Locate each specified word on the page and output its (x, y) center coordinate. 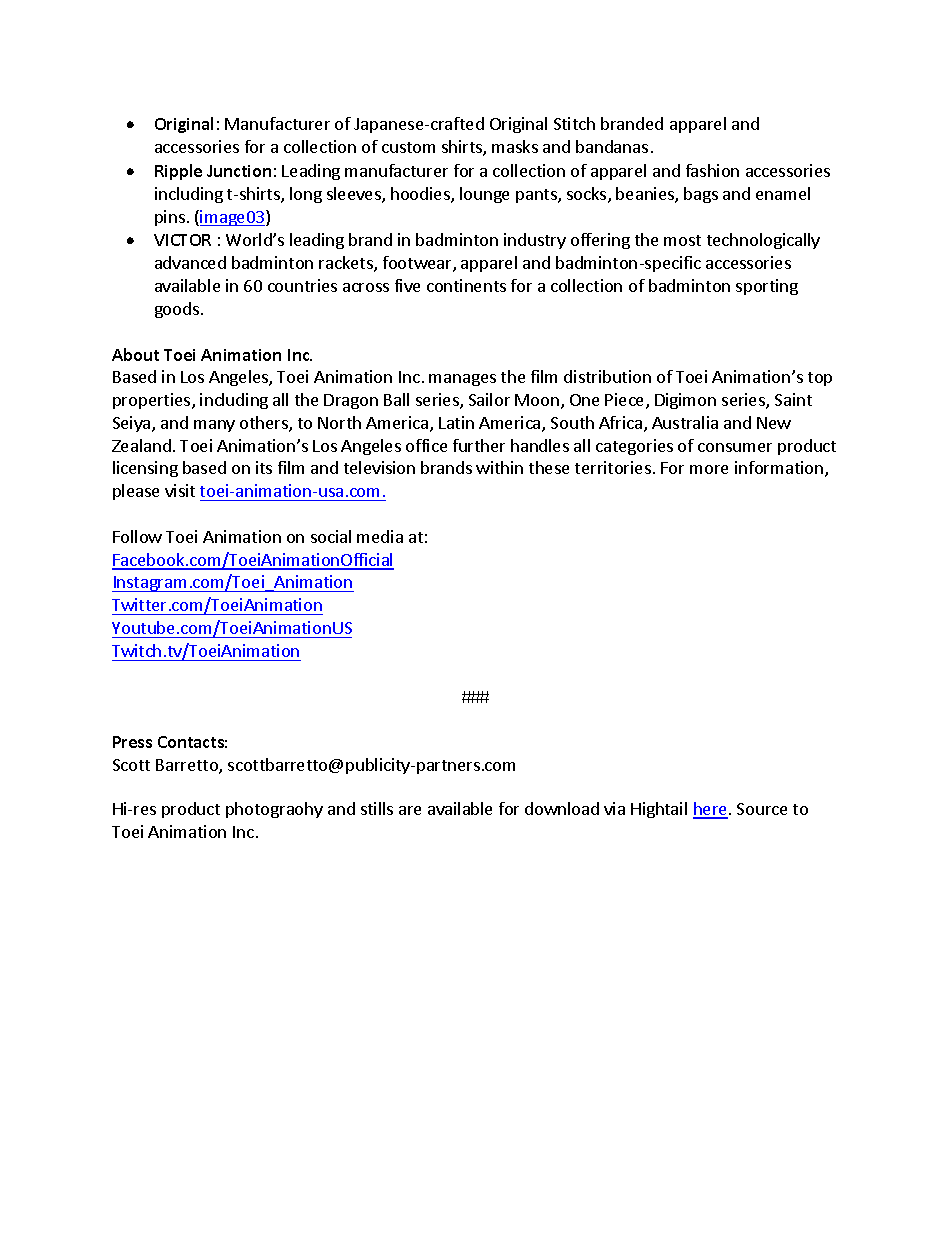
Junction (239, 171)
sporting (767, 287)
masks (515, 146)
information (779, 467)
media (380, 536)
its (264, 467)
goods (177, 310)
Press (132, 742)
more (709, 469)
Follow (137, 536)
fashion (712, 170)
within (499, 467)
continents (466, 285)
